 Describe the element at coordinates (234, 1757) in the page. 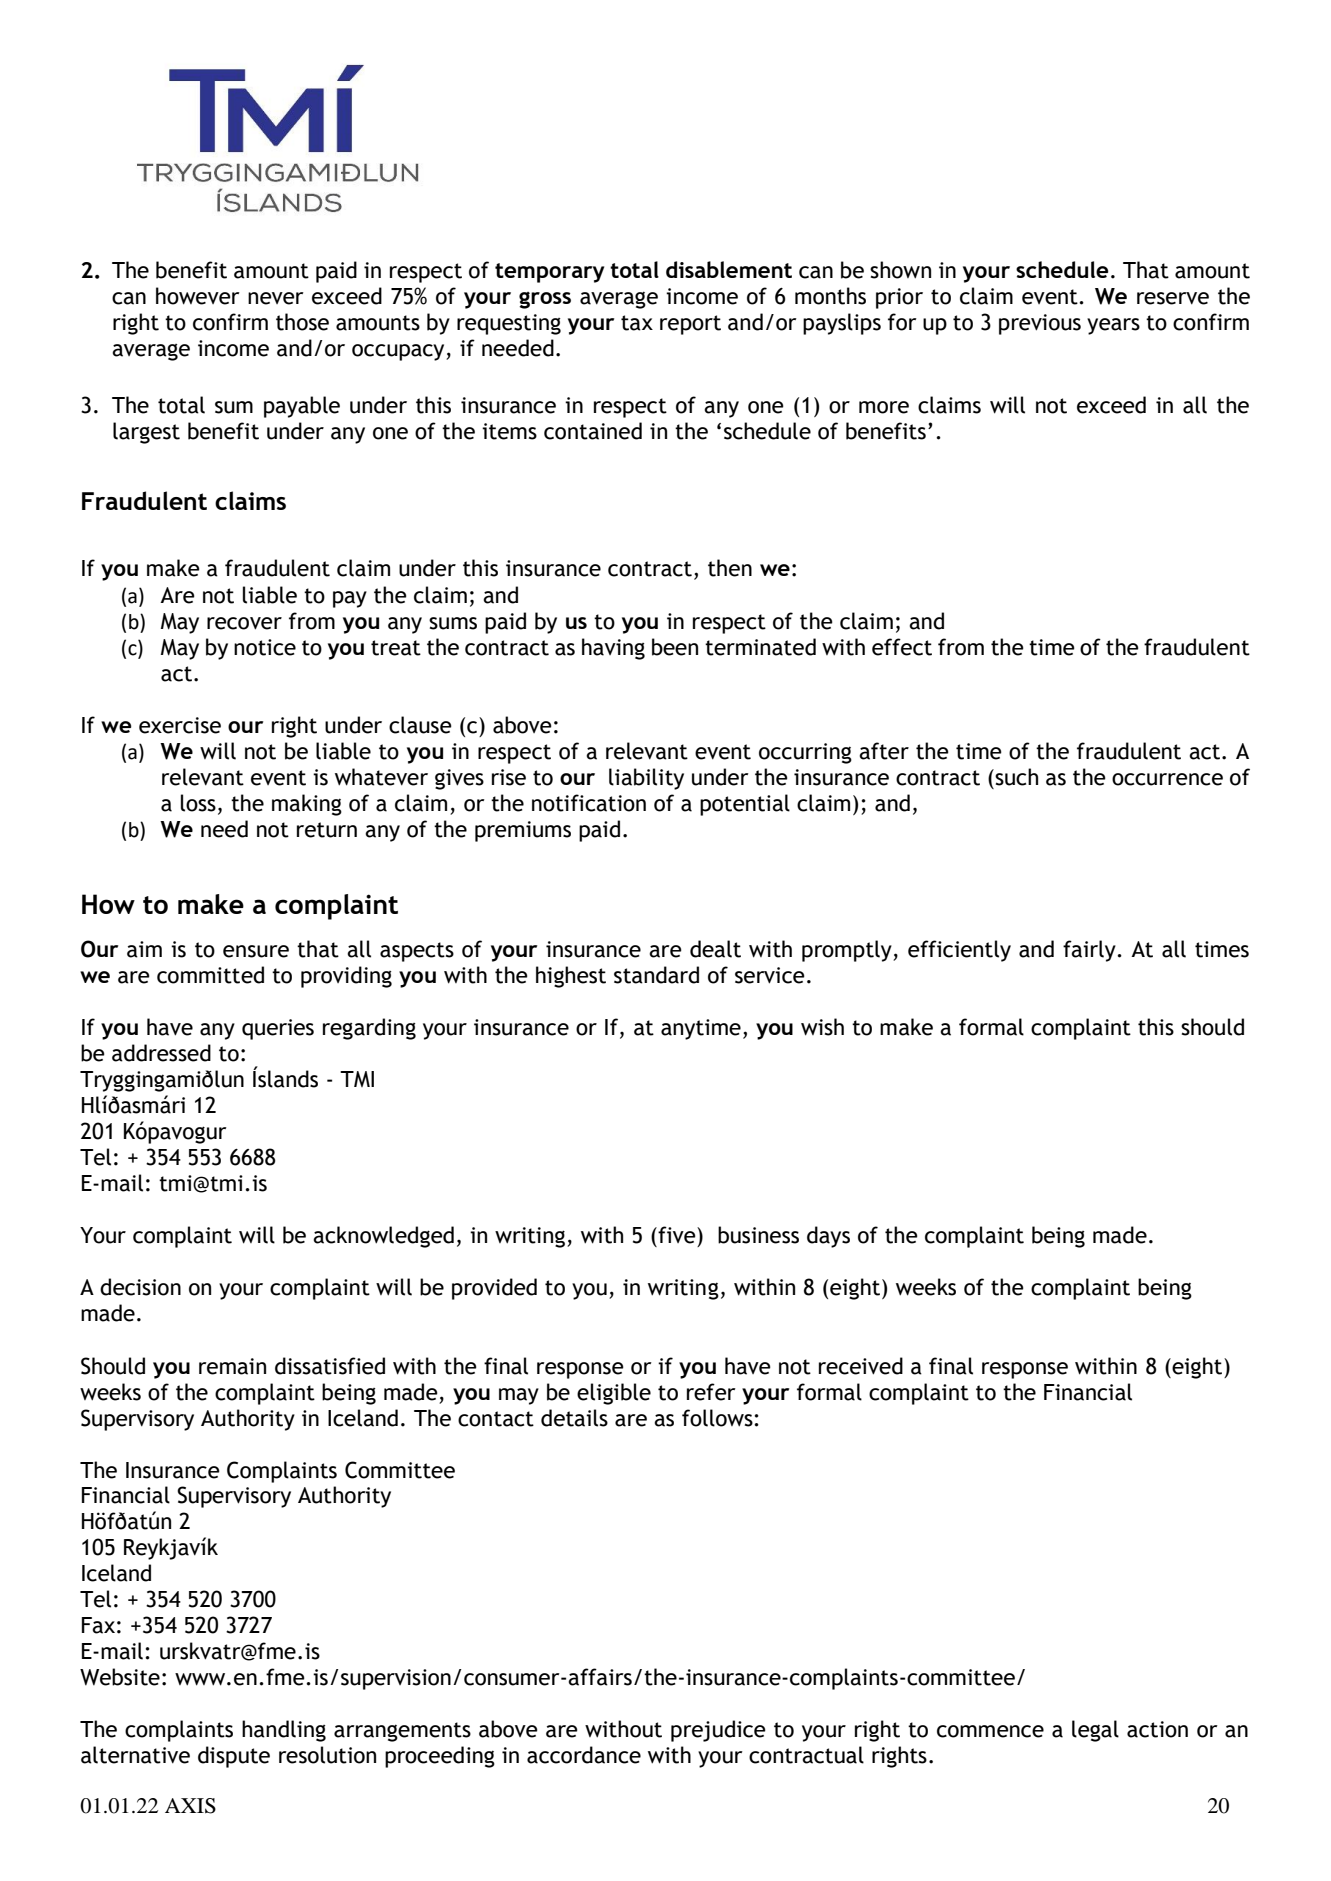

I see `dispute` at that location.
